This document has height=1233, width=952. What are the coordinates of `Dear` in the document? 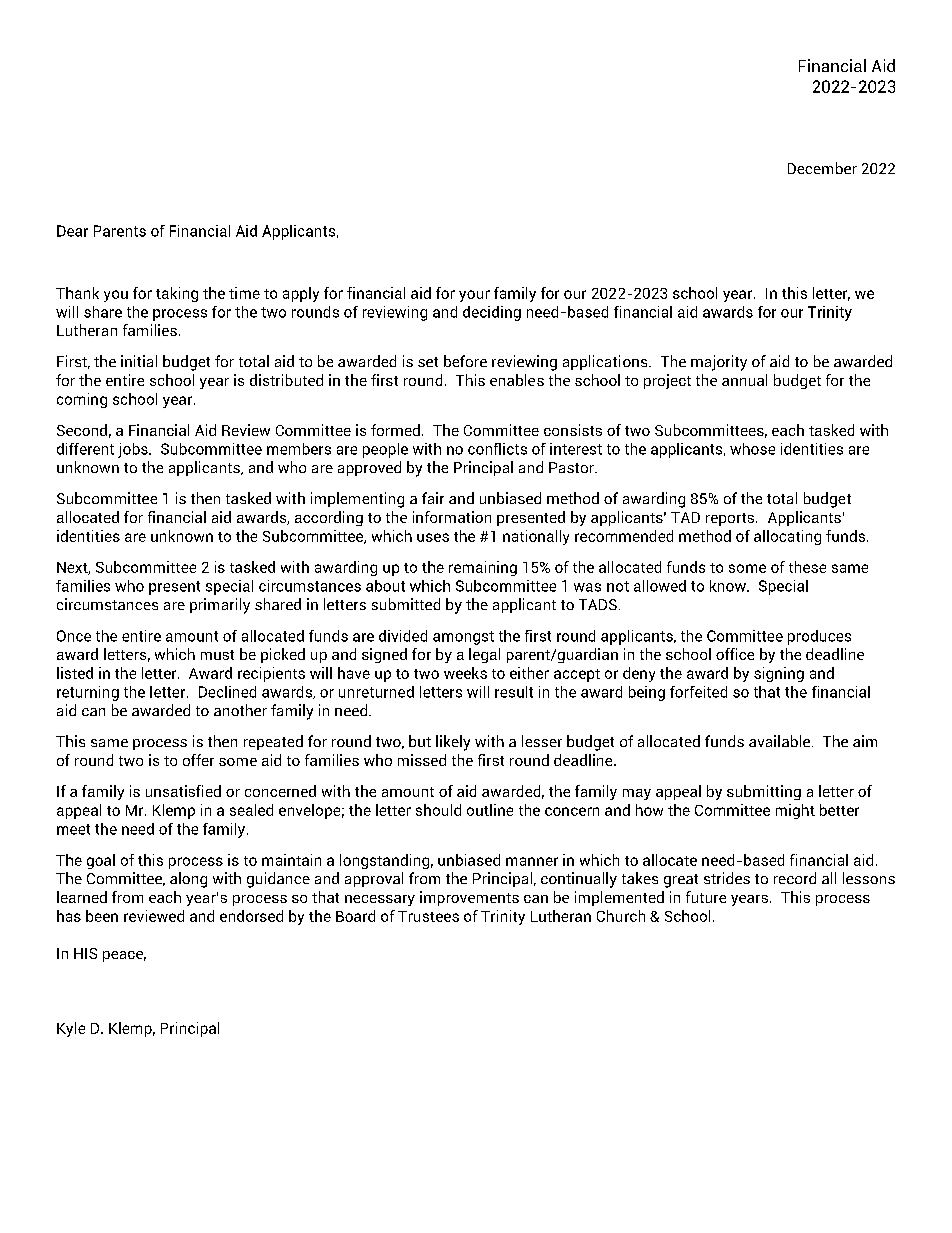 It's located at (72, 231).
